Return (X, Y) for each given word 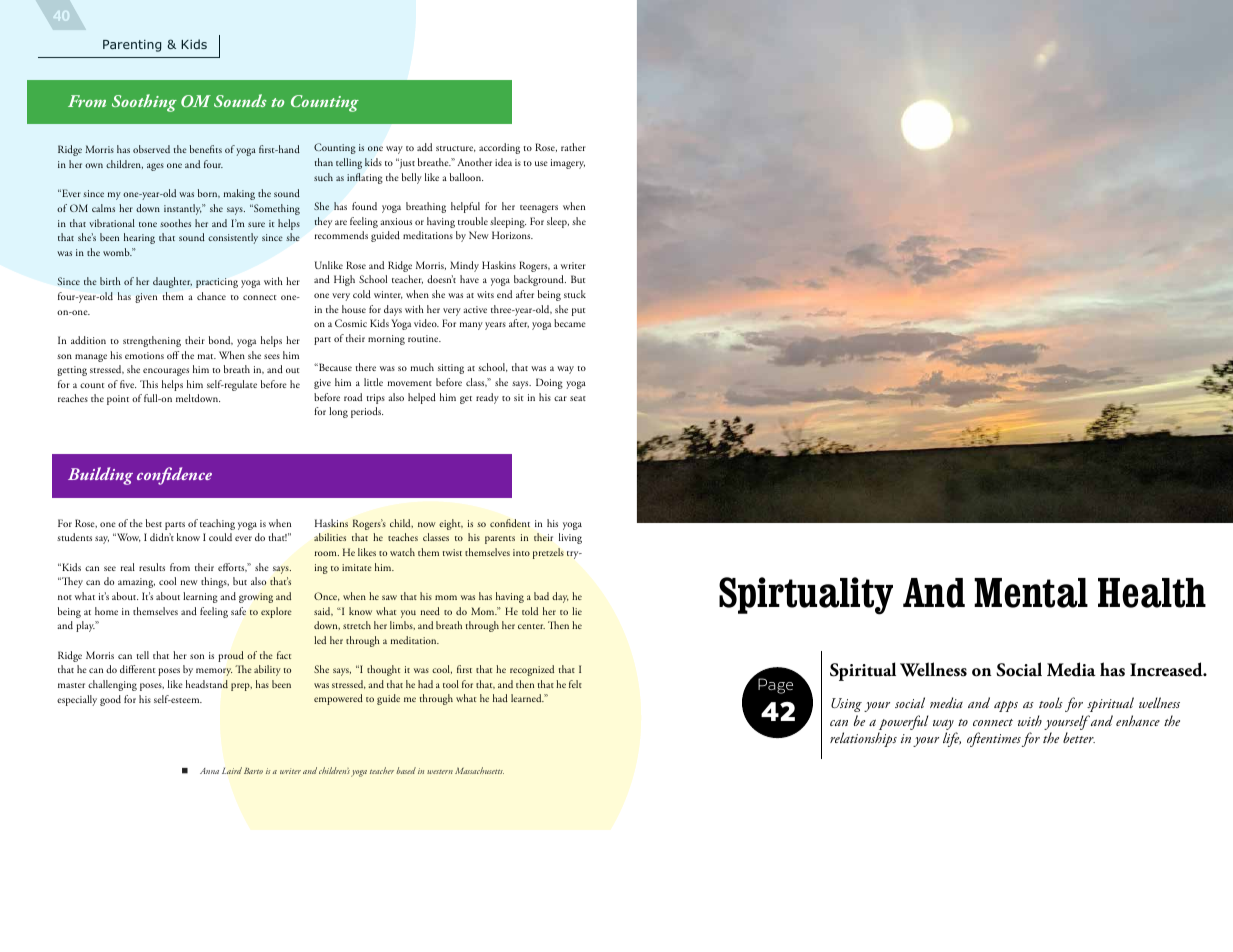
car (560, 398)
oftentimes (994, 739)
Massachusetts (479, 770)
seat (578, 398)
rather (573, 147)
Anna (209, 771)
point (118, 400)
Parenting (132, 46)
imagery (568, 164)
